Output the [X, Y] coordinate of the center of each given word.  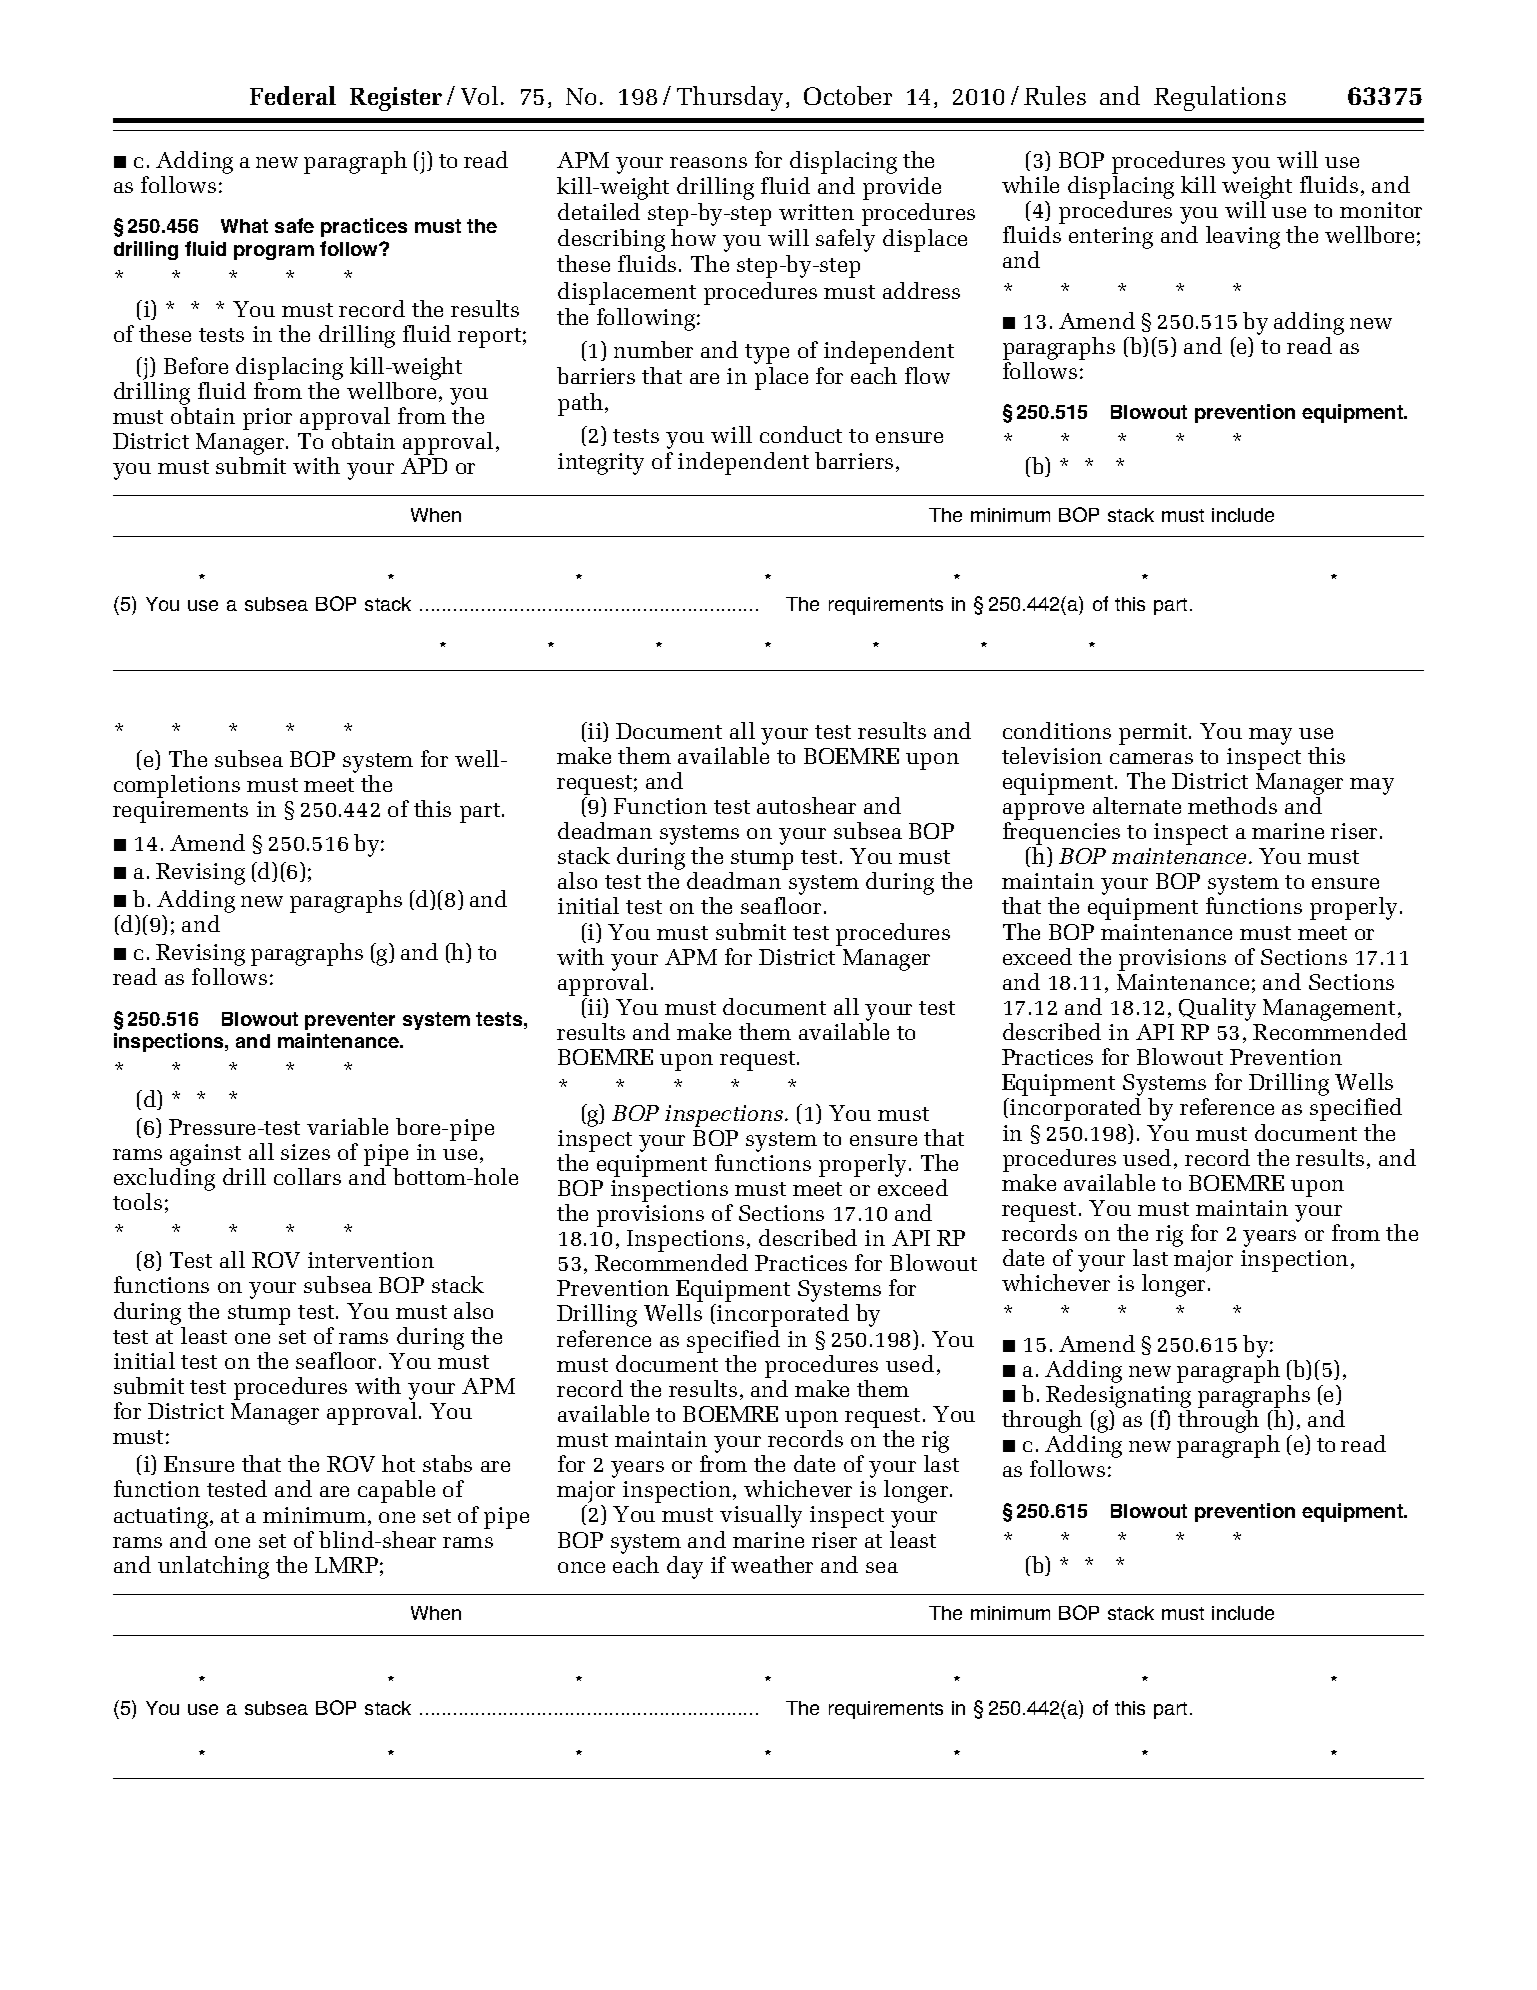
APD [424, 466]
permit [1154, 734]
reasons [708, 162]
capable [396, 1491]
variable [347, 1126]
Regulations [1220, 98]
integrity [601, 464]
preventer [350, 1021]
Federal [293, 95]
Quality [1217, 1009]
